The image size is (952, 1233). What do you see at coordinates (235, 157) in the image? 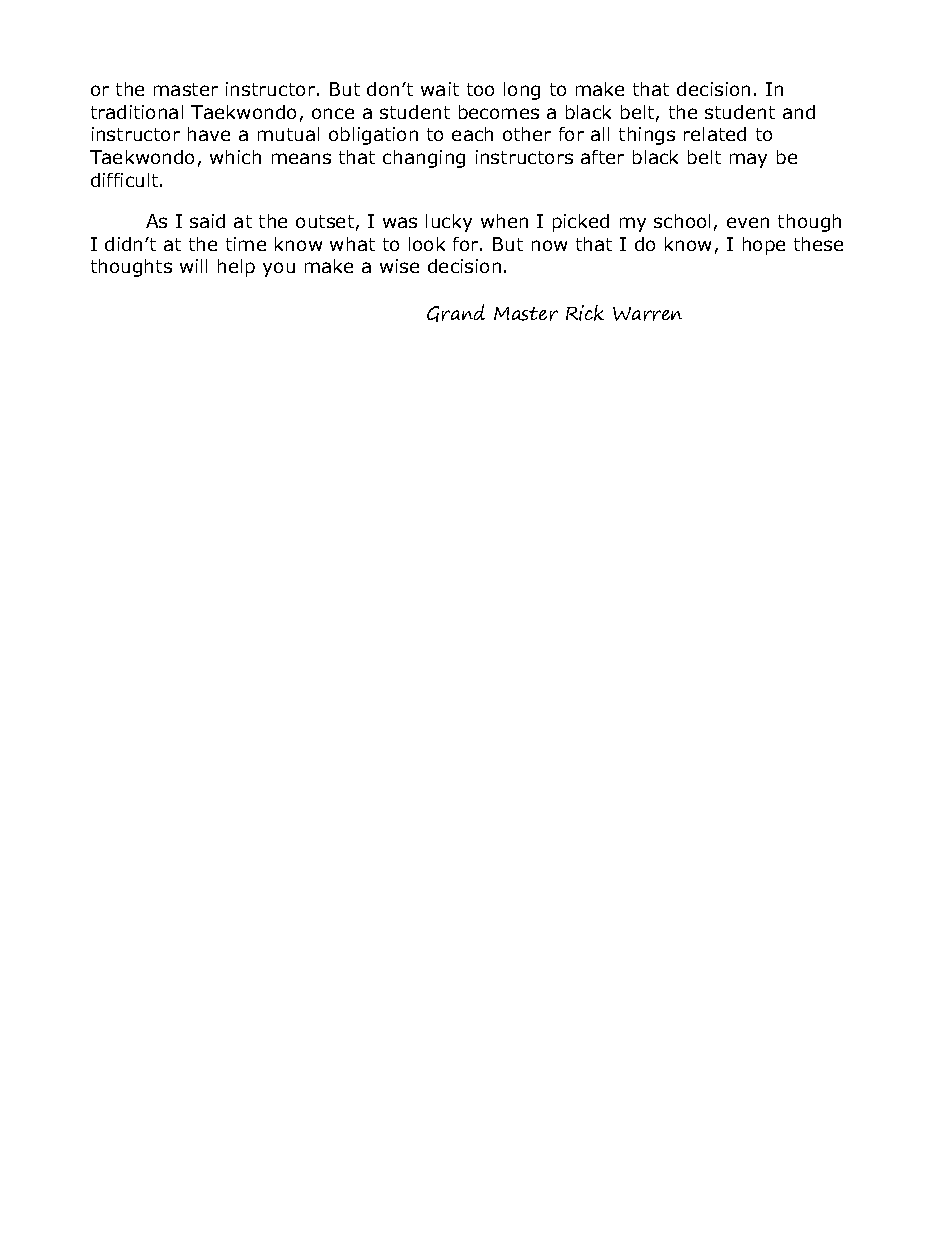
I see `which` at bounding box center [235, 157].
